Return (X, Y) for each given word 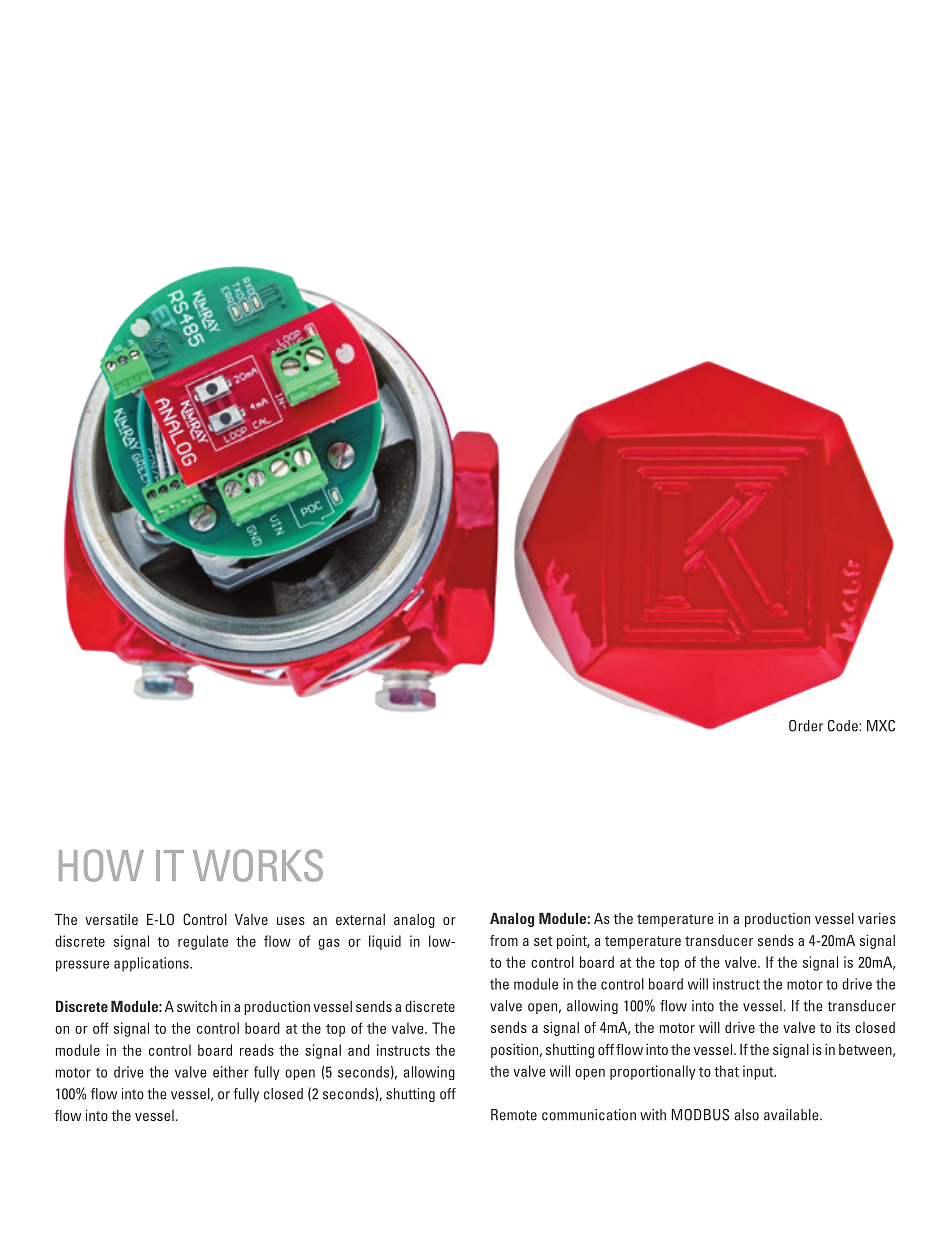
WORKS (258, 865)
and (359, 1050)
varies (877, 918)
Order (806, 726)
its (843, 1027)
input (759, 1072)
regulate (203, 942)
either (231, 1072)
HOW (101, 865)
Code (844, 726)
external (360, 919)
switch (197, 1006)
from (504, 940)
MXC (881, 726)
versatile (111, 919)
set (543, 941)
